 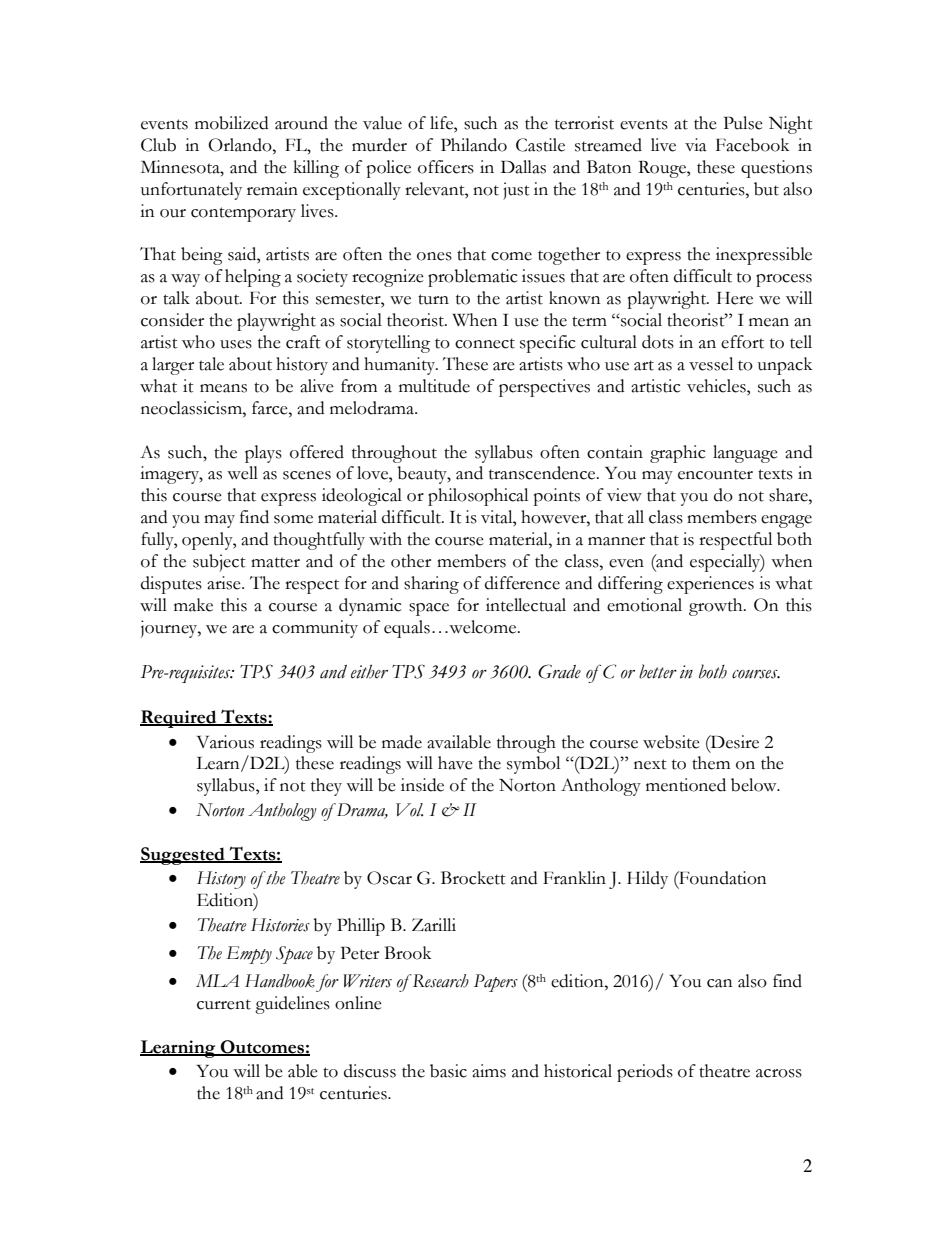 I want to click on via, so click(x=696, y=145).
